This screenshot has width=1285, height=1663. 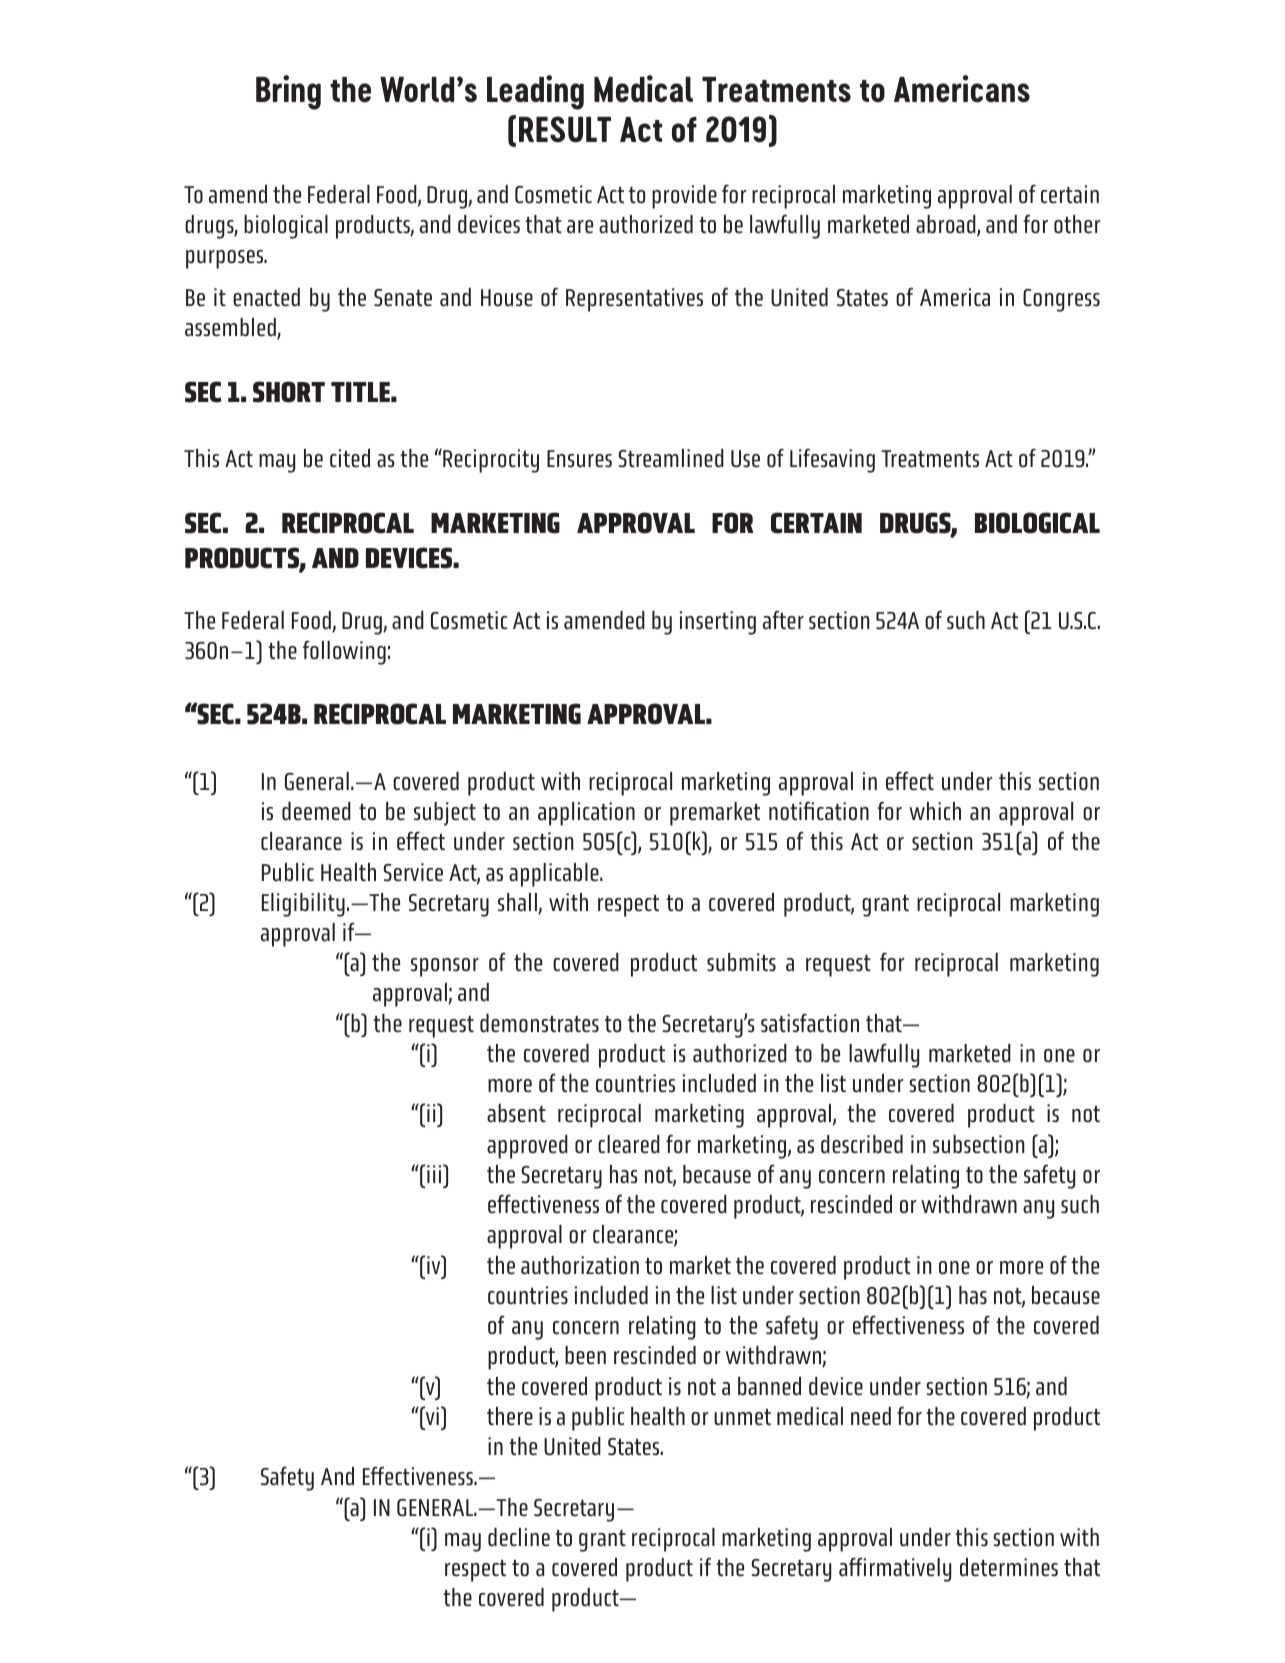 What do you see at coordinates (684, 197) in the screenshot?
I see `provide` at bounding box center [684, 197].
